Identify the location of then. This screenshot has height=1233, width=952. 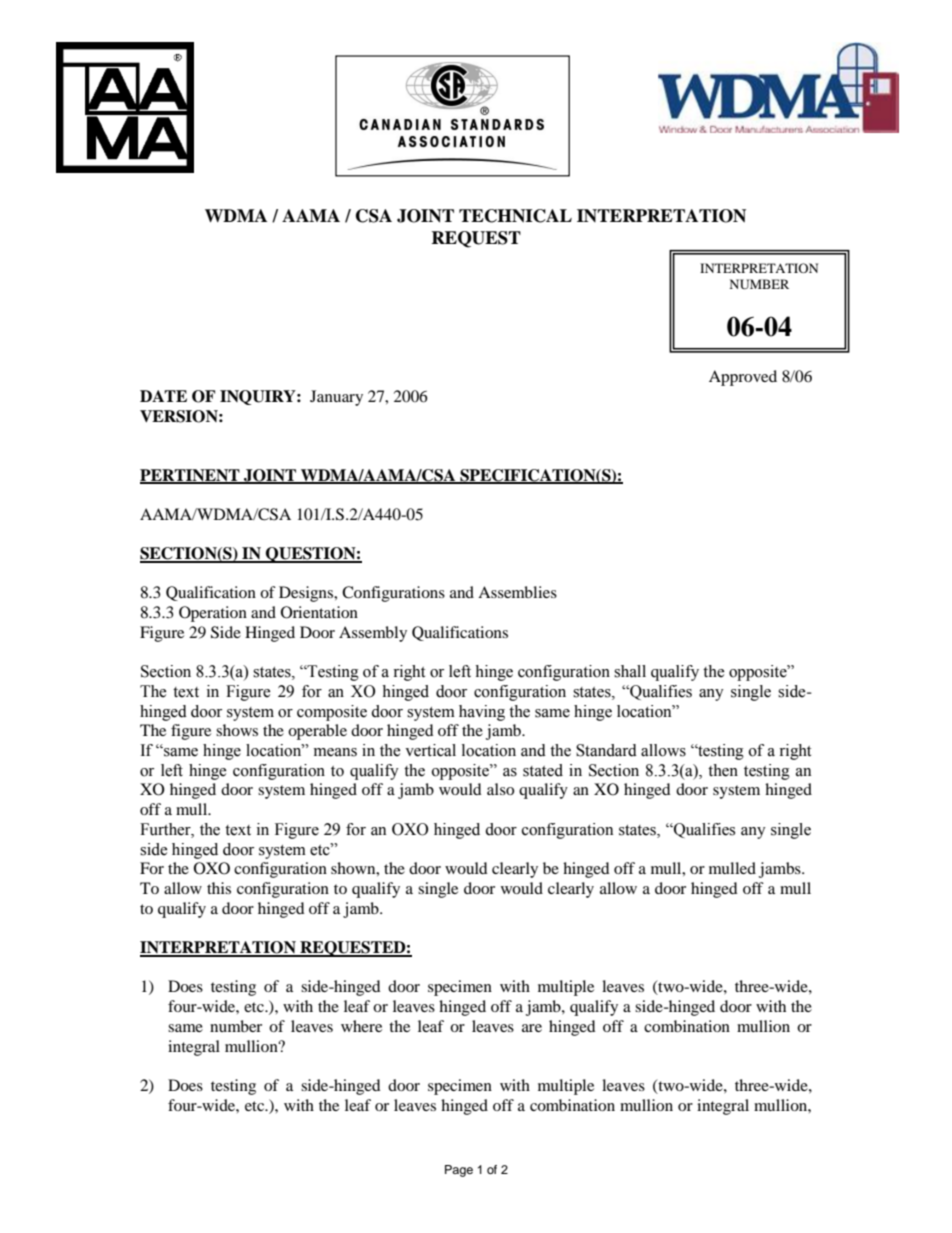
(723, 770).
